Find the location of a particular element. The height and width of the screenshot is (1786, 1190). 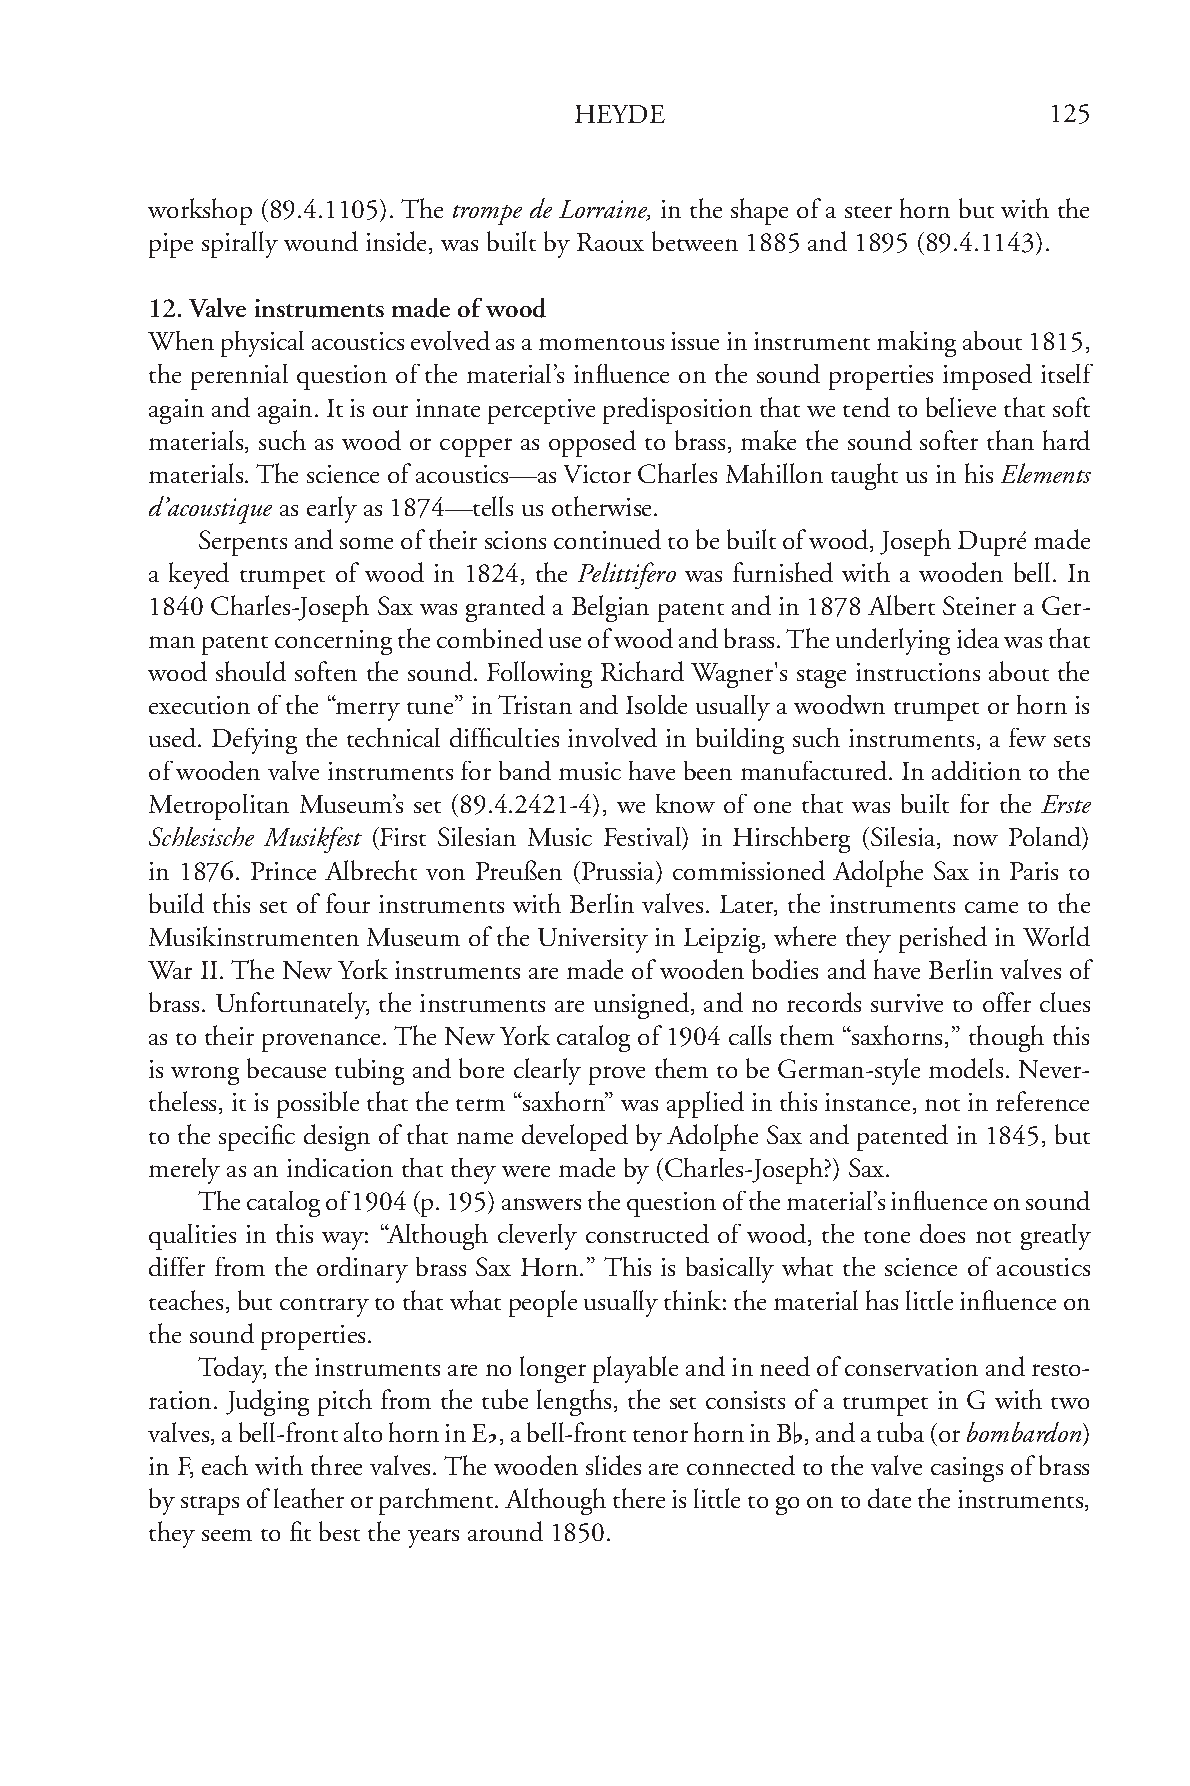

addition is located at coordinates (976, 770).
